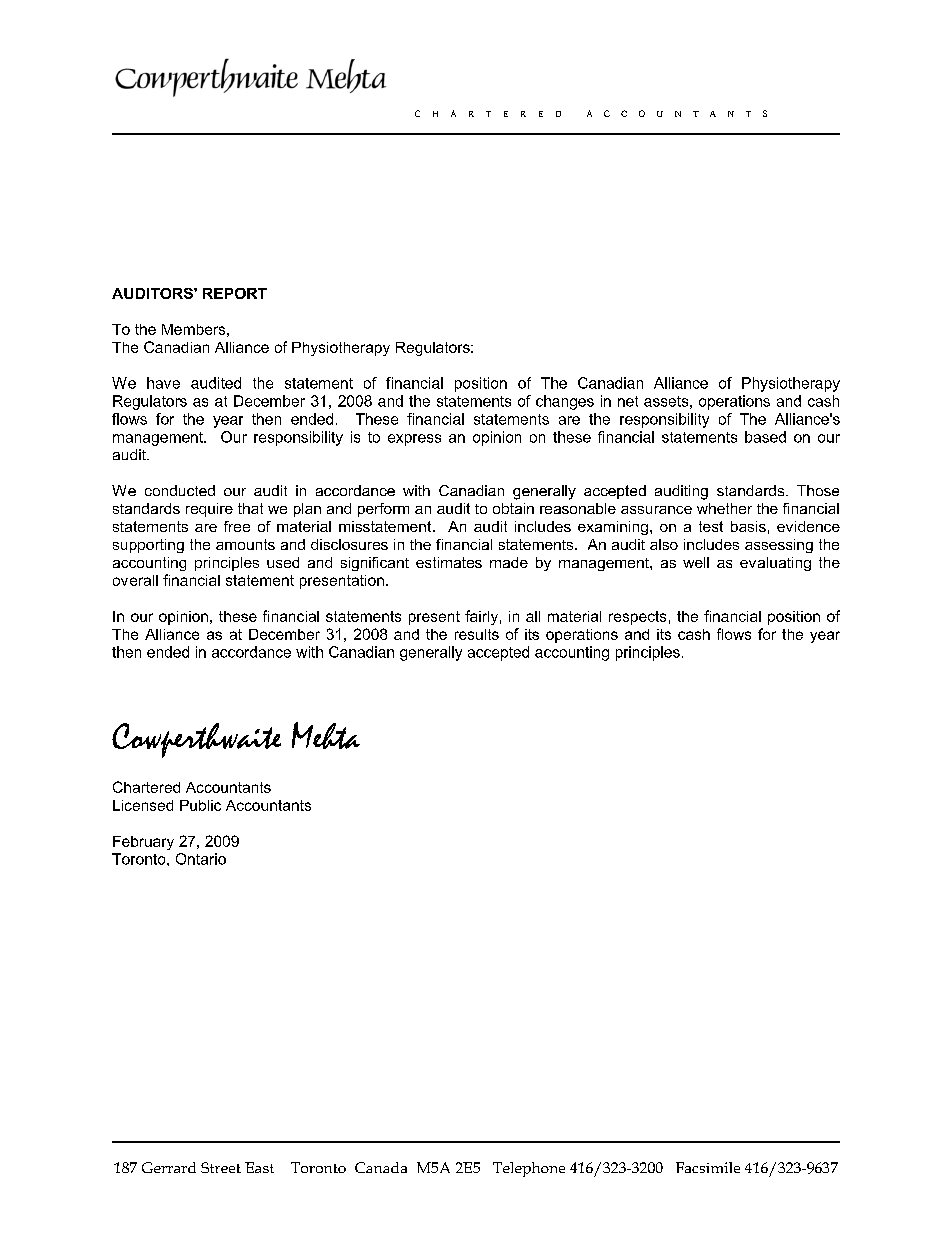 This screenshot has width=952, height=1233. Describe the element at coordinates (775, 564) in the screenshot. I see `evaluating` at that location.
